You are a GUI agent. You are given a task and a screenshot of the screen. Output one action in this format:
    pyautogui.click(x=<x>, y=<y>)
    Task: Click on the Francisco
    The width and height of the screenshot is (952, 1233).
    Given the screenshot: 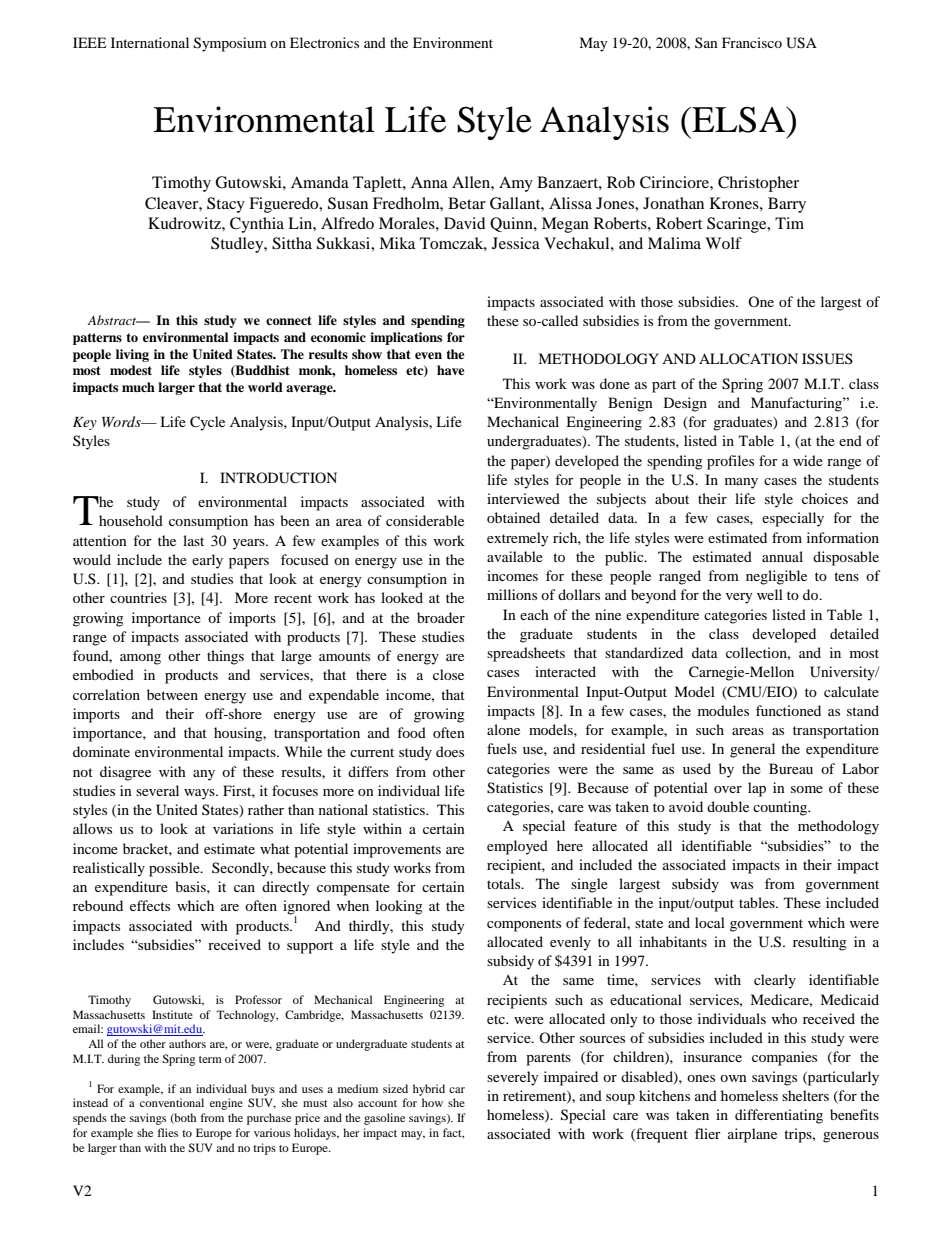 What is the action you would take?
    pyautogui.click(x=752, y=42)
